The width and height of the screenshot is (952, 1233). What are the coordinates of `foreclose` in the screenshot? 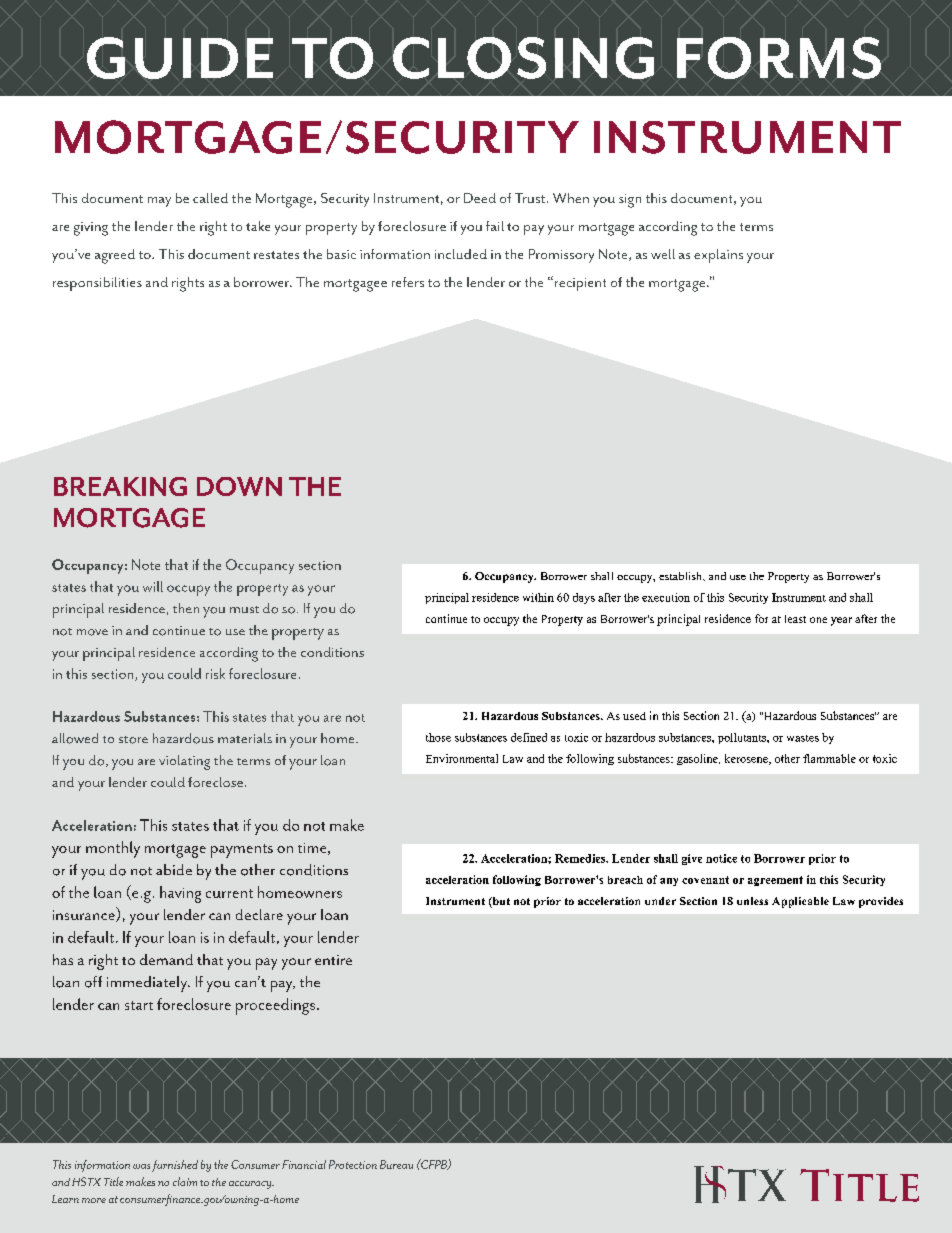 It's located at (215, 782).
